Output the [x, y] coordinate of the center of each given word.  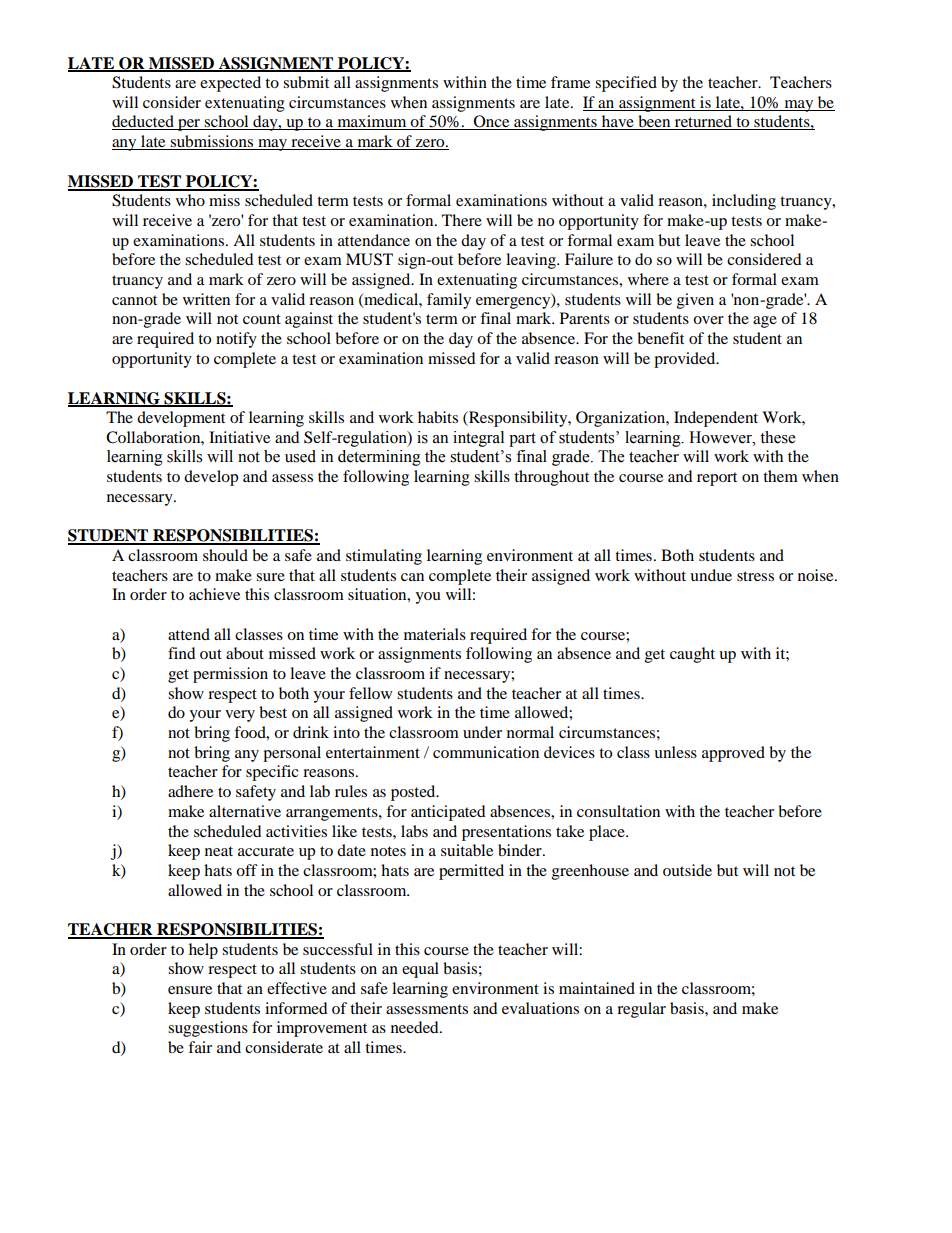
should [225, 555]
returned [703, 122]
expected [230, 84]
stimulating [384, 557]
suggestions [208, 1029]
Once [492, 122]
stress [755, 576]
